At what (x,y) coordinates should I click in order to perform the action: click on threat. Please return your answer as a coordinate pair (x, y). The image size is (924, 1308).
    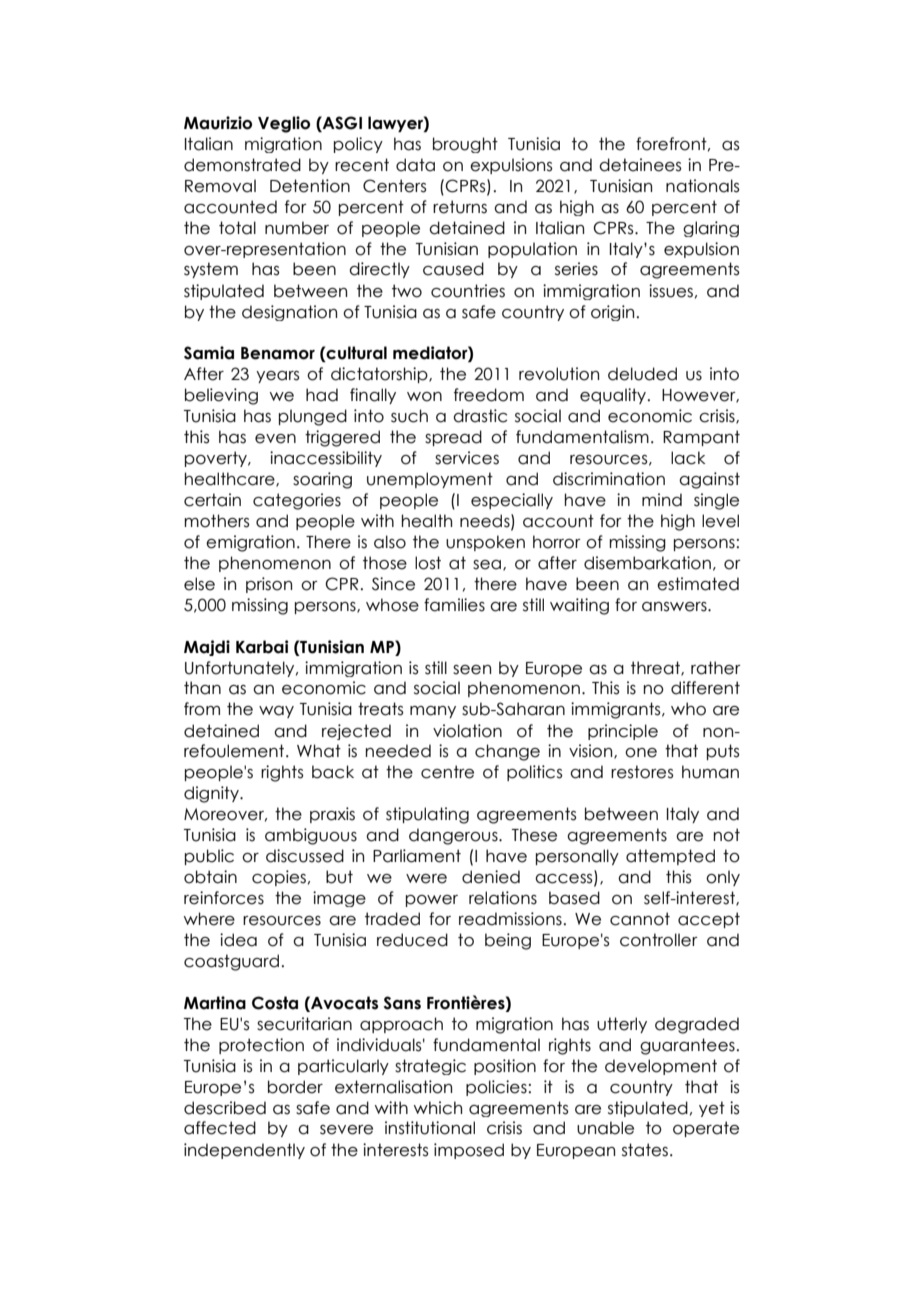
    Looking at the image, I should click on (656, 668).
